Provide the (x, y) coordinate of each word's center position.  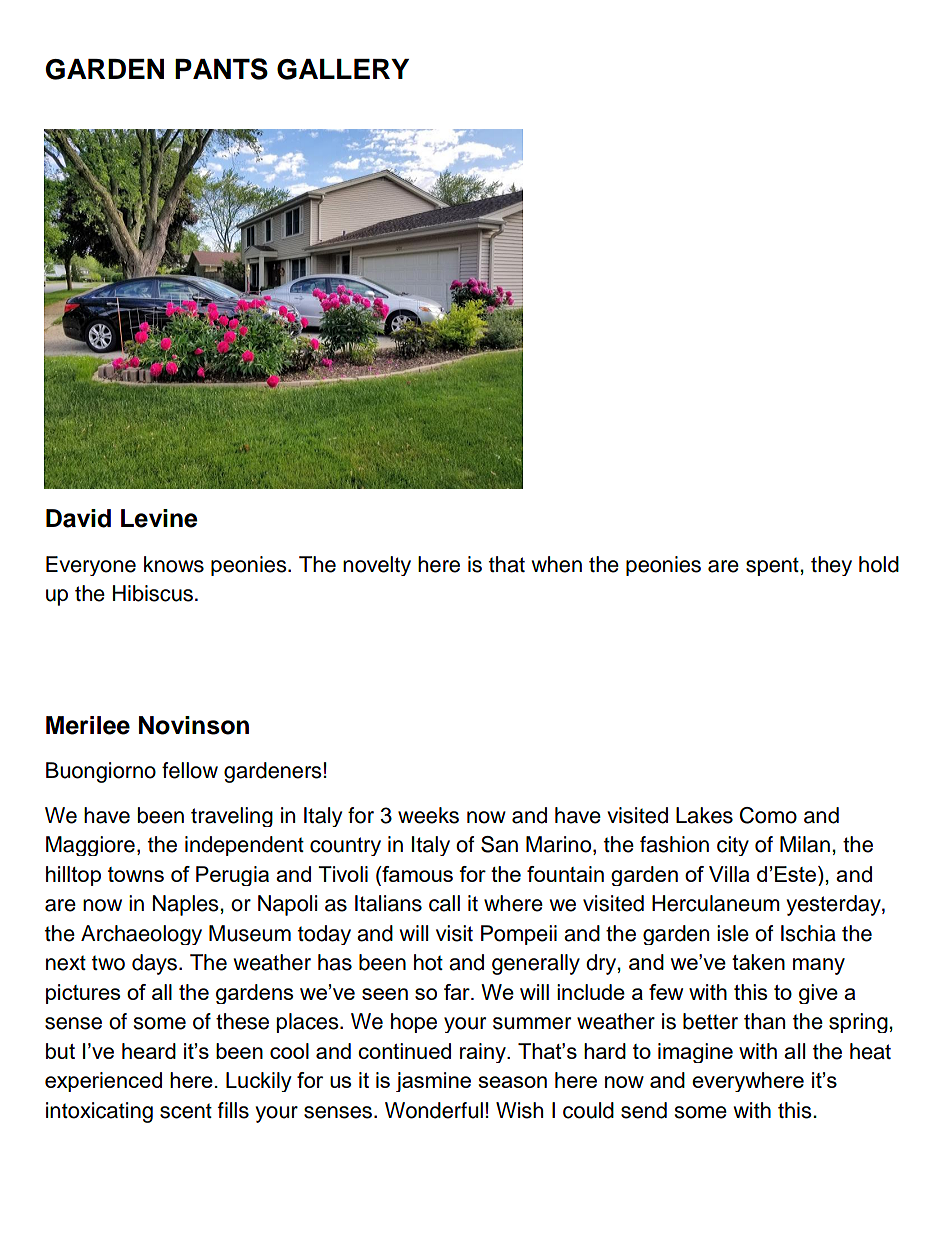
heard (149, 1051)
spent (773, 567)
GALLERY (343, 69)
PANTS (221, 69)
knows (174, 564)
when (556, 564)
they (831, 566)
